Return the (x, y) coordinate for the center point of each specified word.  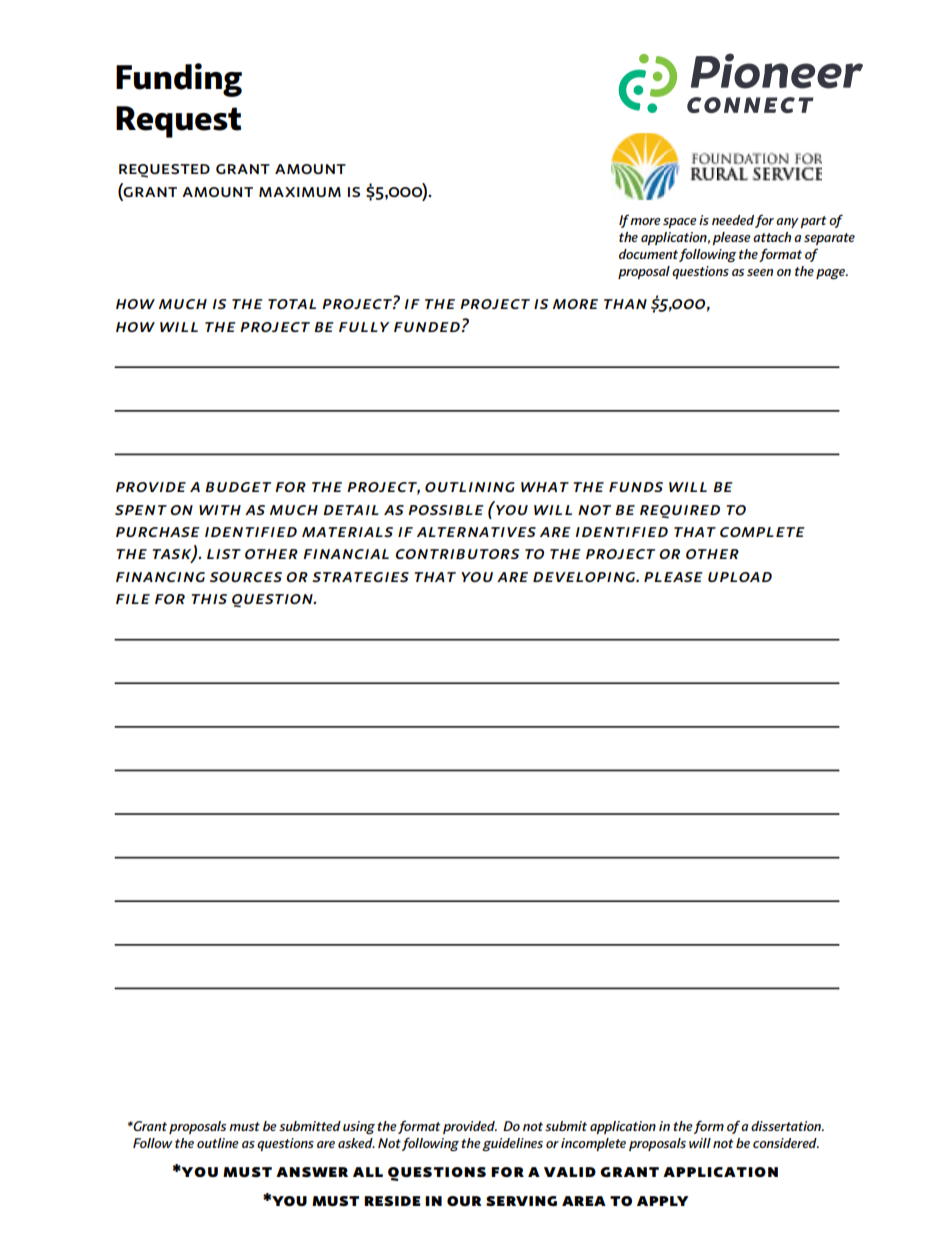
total (292, 304)
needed (733, 220)
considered (786, 1143)
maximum (300, 192)
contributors (457, 554)
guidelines (512, 1145)
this (209, 599)
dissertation (787, 1126)
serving (521, 1201)
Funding (179, 80)
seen (760, 272)
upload (740, 577)
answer (312, 1172)
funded (427, 327)
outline (218, 1143)
